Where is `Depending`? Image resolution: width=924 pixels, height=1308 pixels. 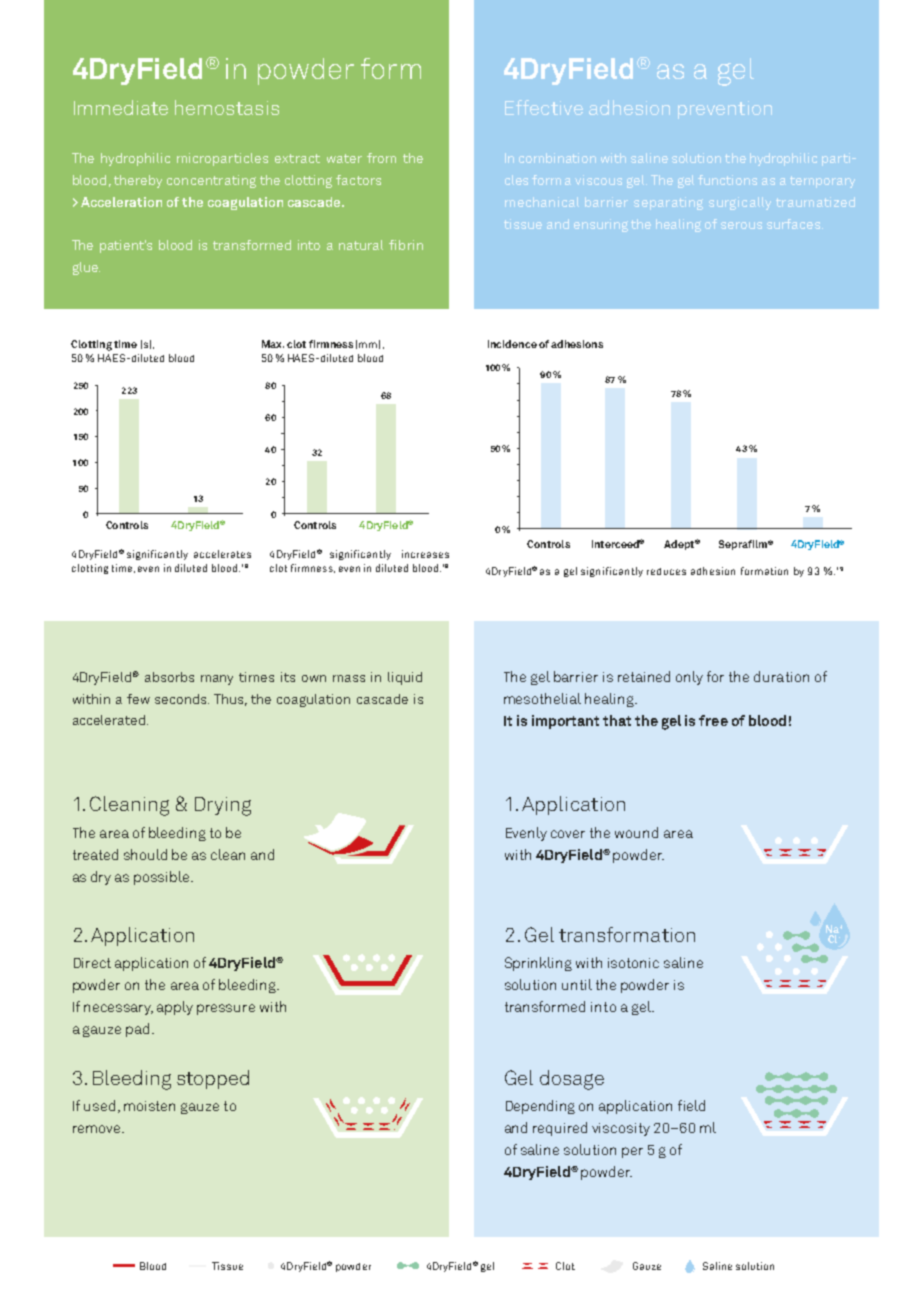 Depending is located at coordinates (540, 1107).
